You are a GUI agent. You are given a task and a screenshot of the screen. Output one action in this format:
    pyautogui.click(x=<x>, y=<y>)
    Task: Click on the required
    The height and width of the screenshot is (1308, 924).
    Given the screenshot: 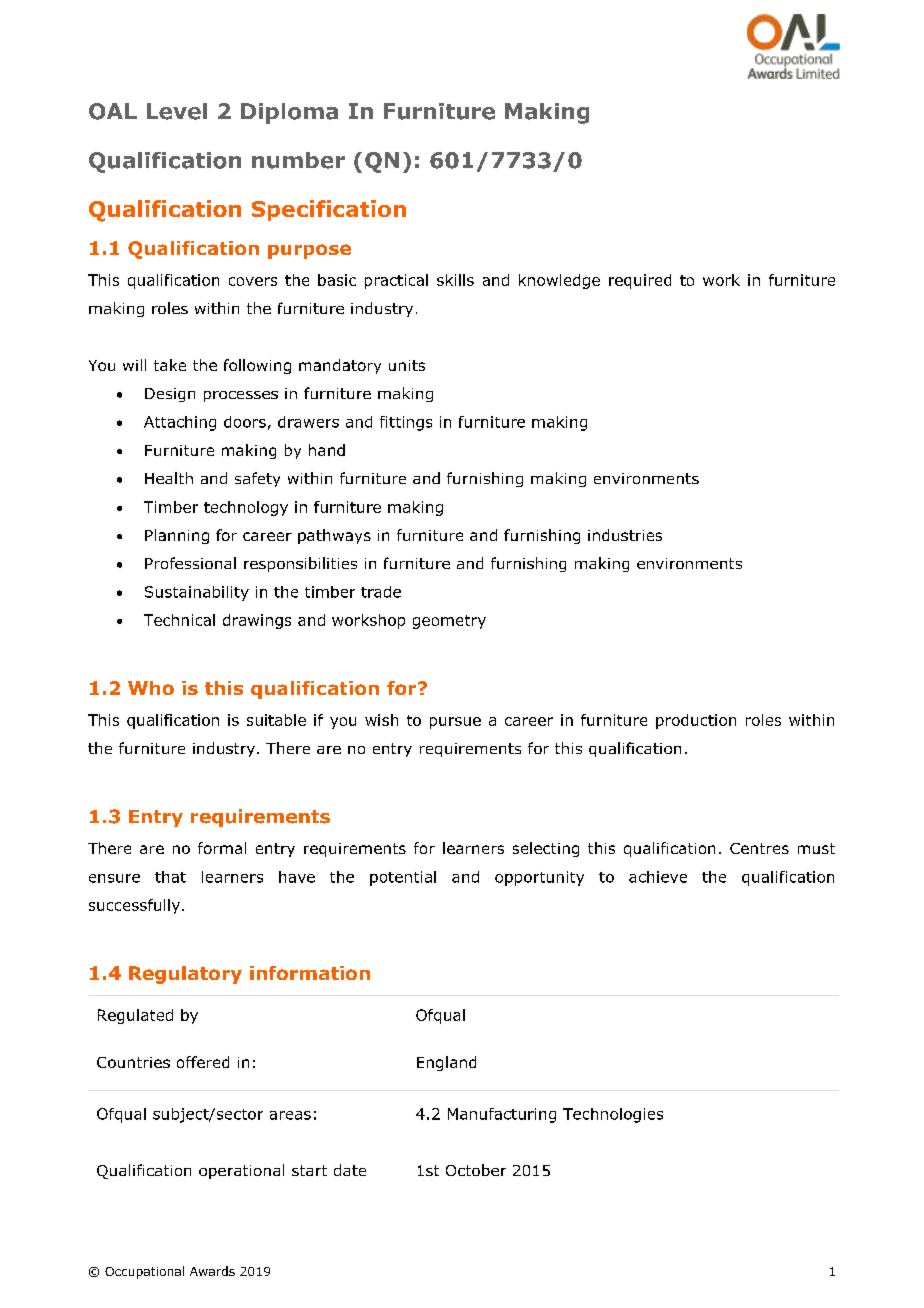 What is the action you would take?
    pyautogui.click(x=640, y=281)
